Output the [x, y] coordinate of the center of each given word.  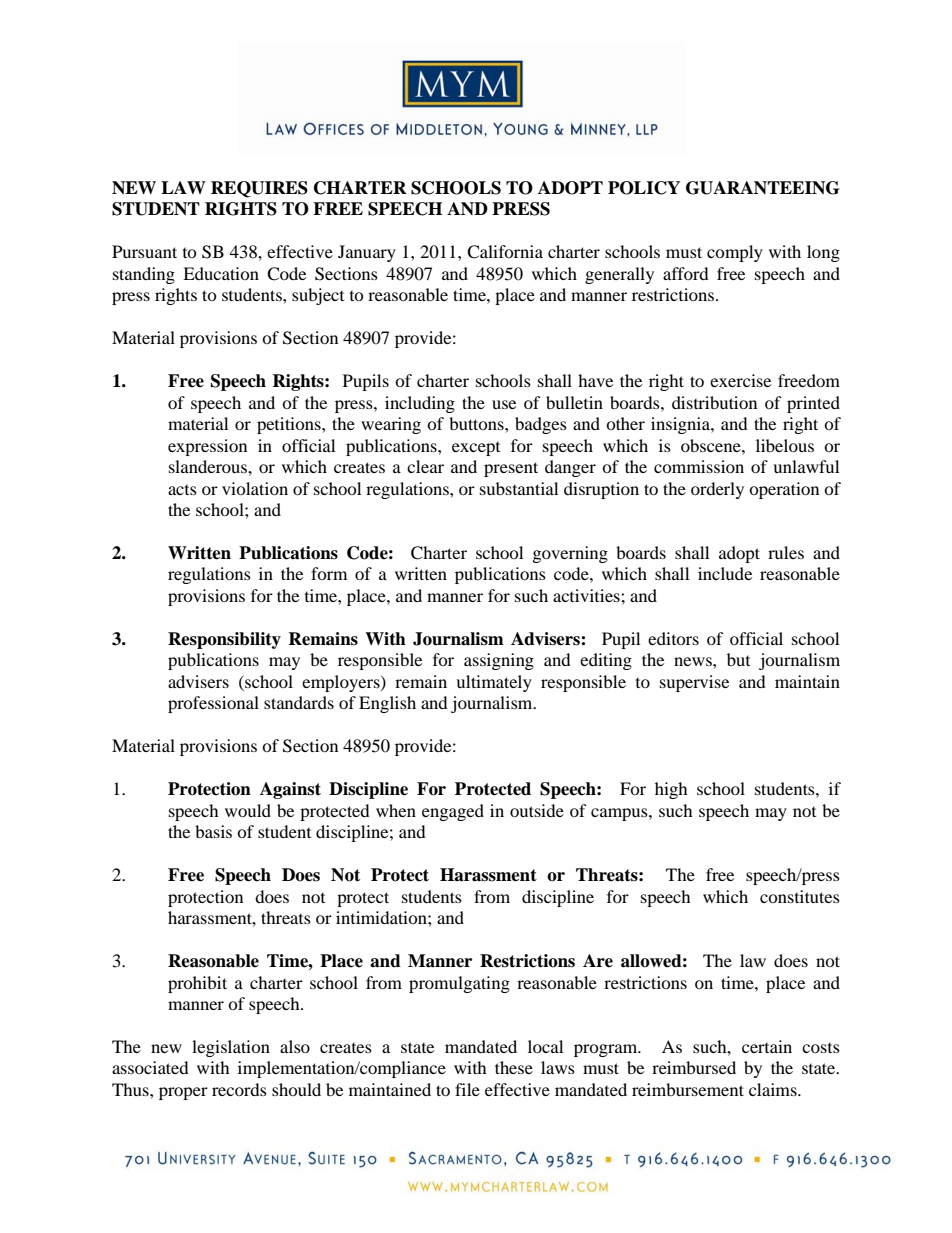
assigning [499, 661]
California [505, 252]
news [694, 661]
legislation [231, 1048]
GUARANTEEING [762, 188]
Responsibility [224, 640]
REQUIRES [259, 189]
